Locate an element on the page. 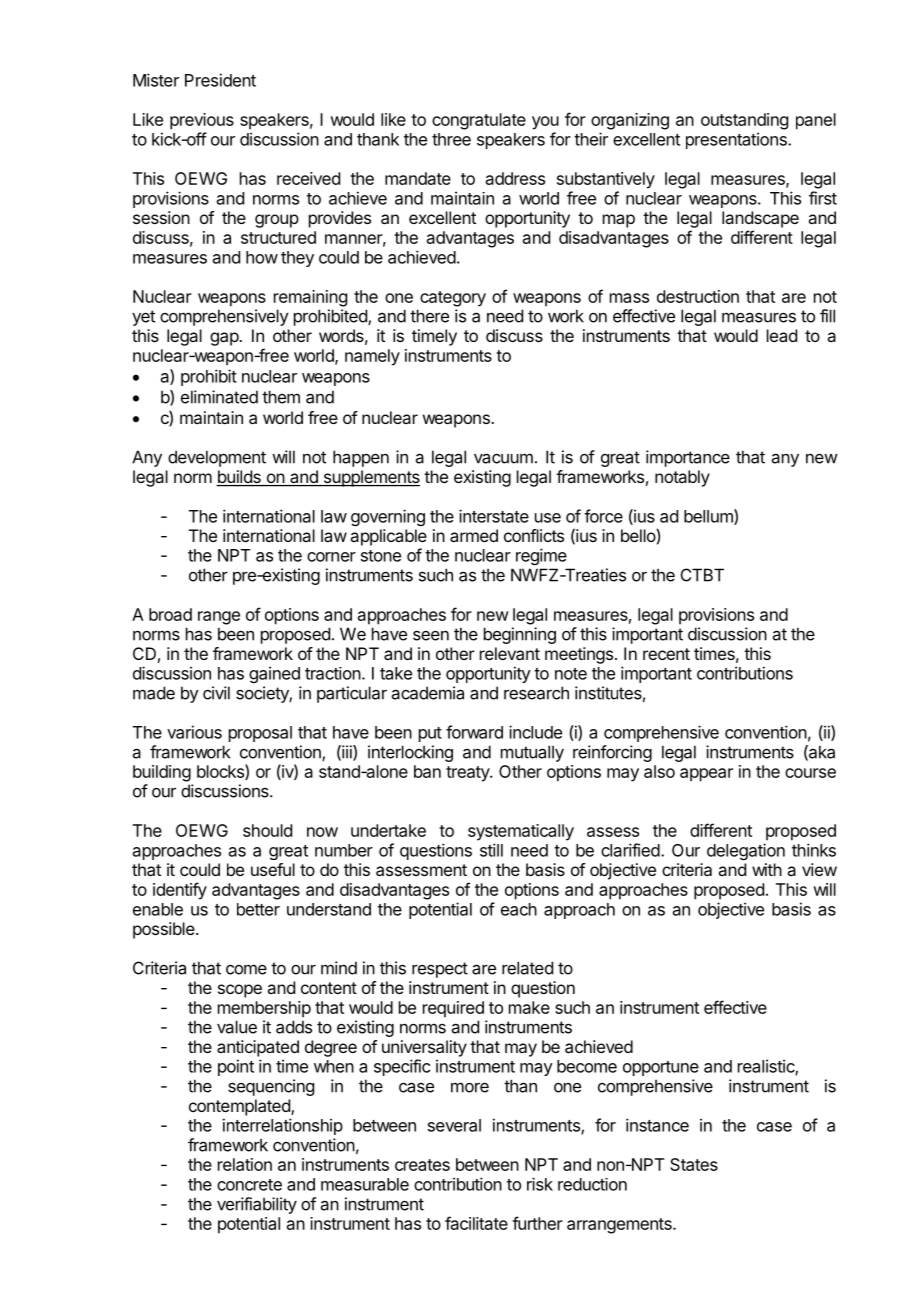 This document has height=1308, width=924. facilitate is located at coordinates (476, 1223).
